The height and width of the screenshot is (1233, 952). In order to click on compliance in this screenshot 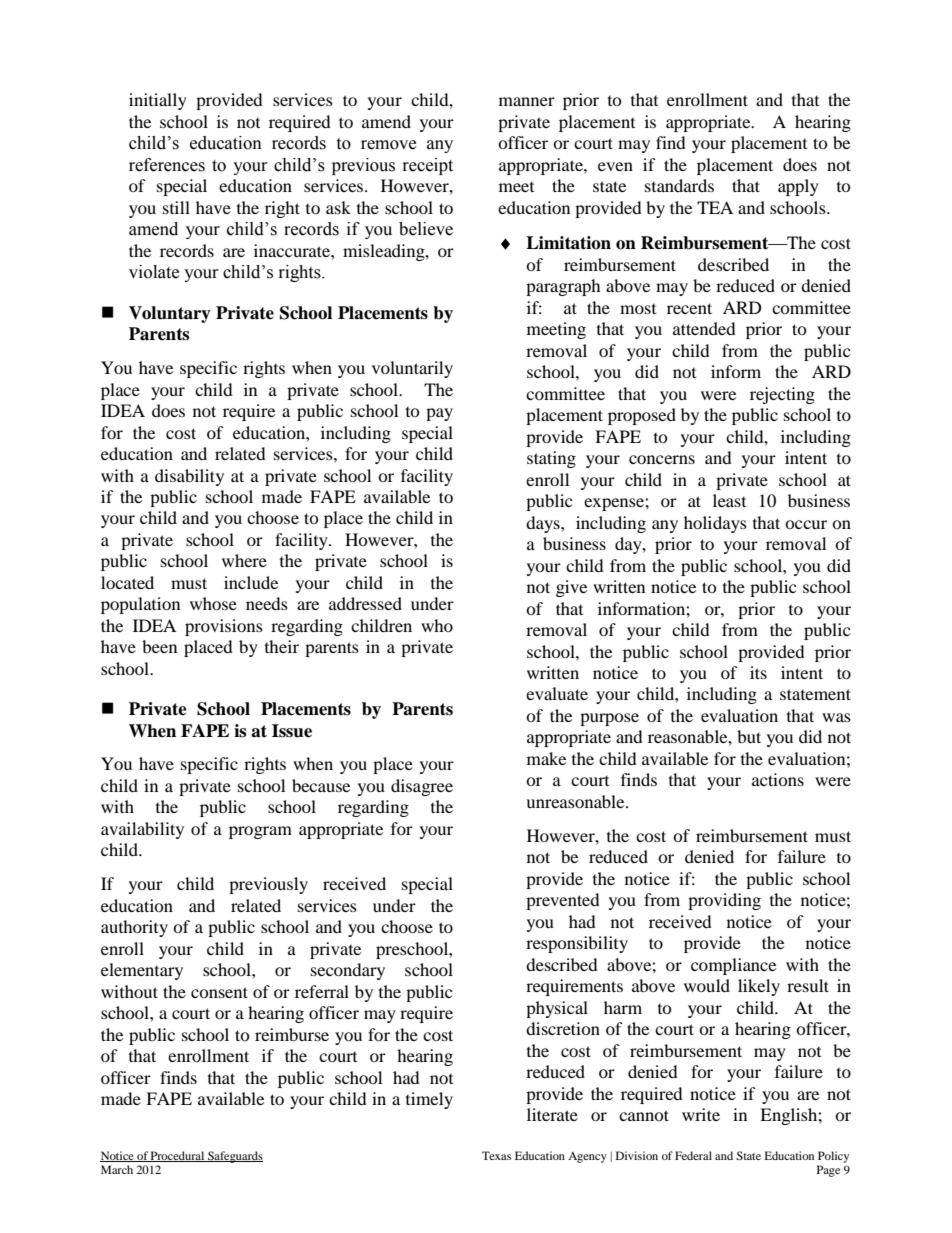, I will do `click(733, 966)`.
